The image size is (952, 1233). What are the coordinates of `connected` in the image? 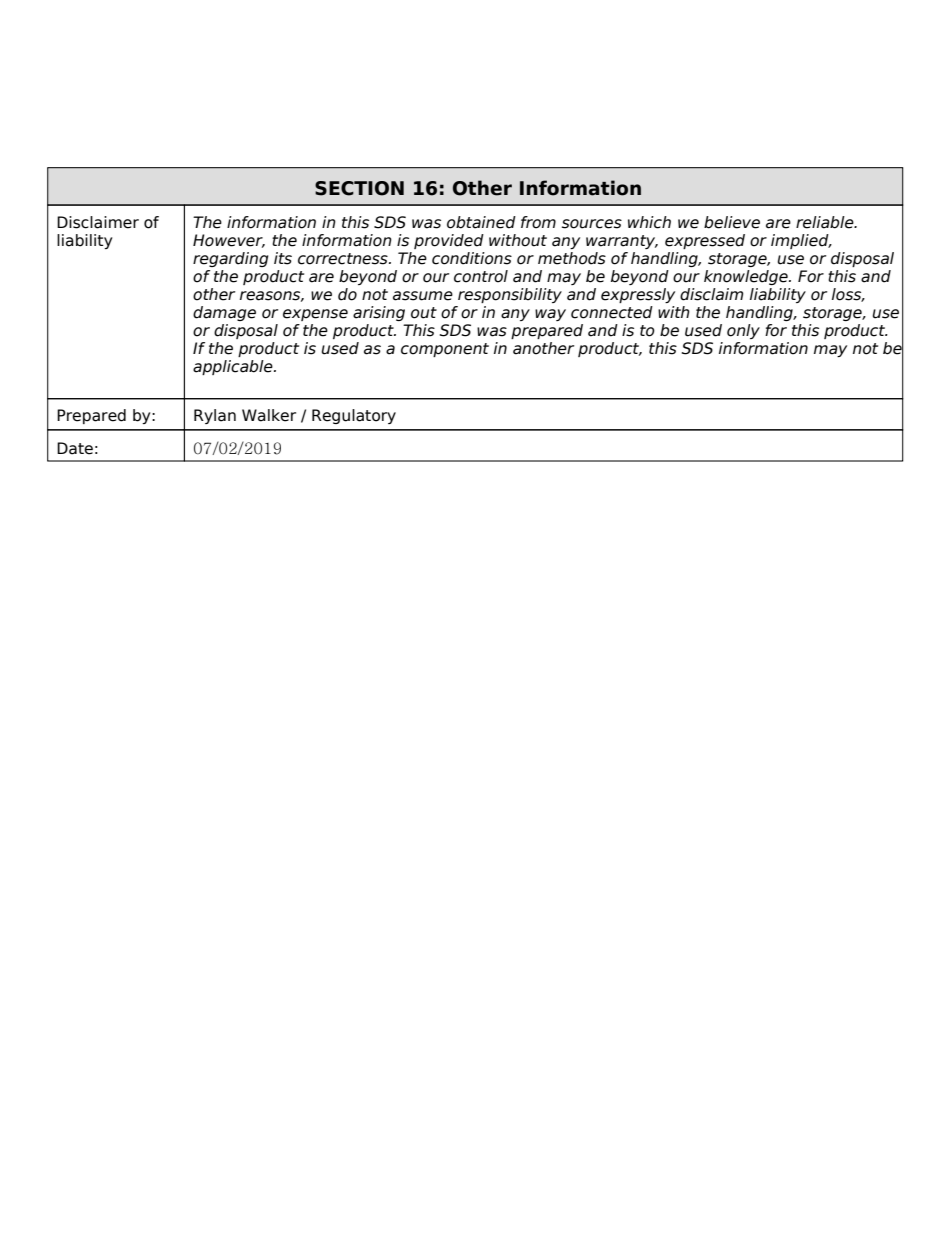 It's located at (612, 312).
